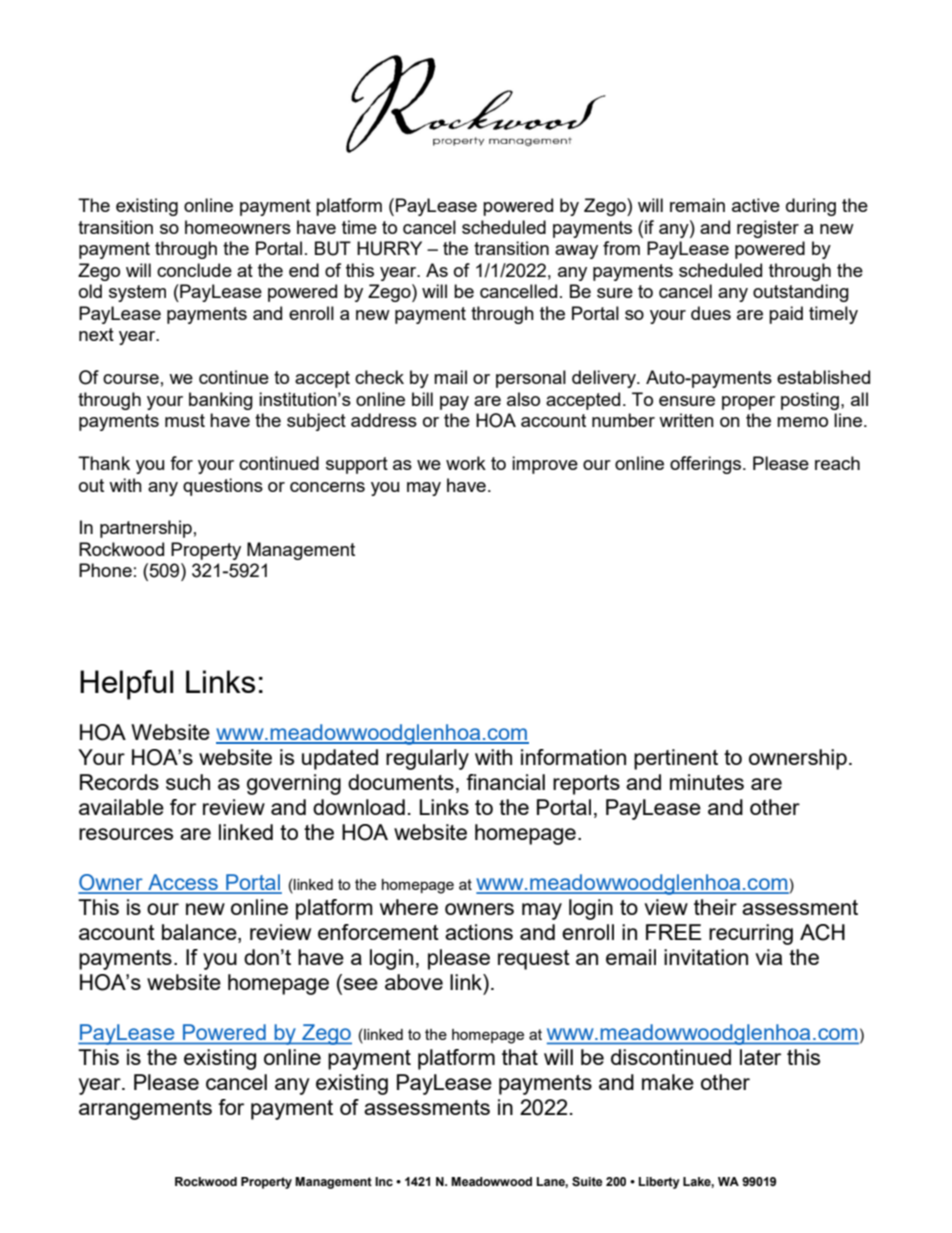 The height and width of the document is (1233, 952). I want to click on their, so click(715, 907).
